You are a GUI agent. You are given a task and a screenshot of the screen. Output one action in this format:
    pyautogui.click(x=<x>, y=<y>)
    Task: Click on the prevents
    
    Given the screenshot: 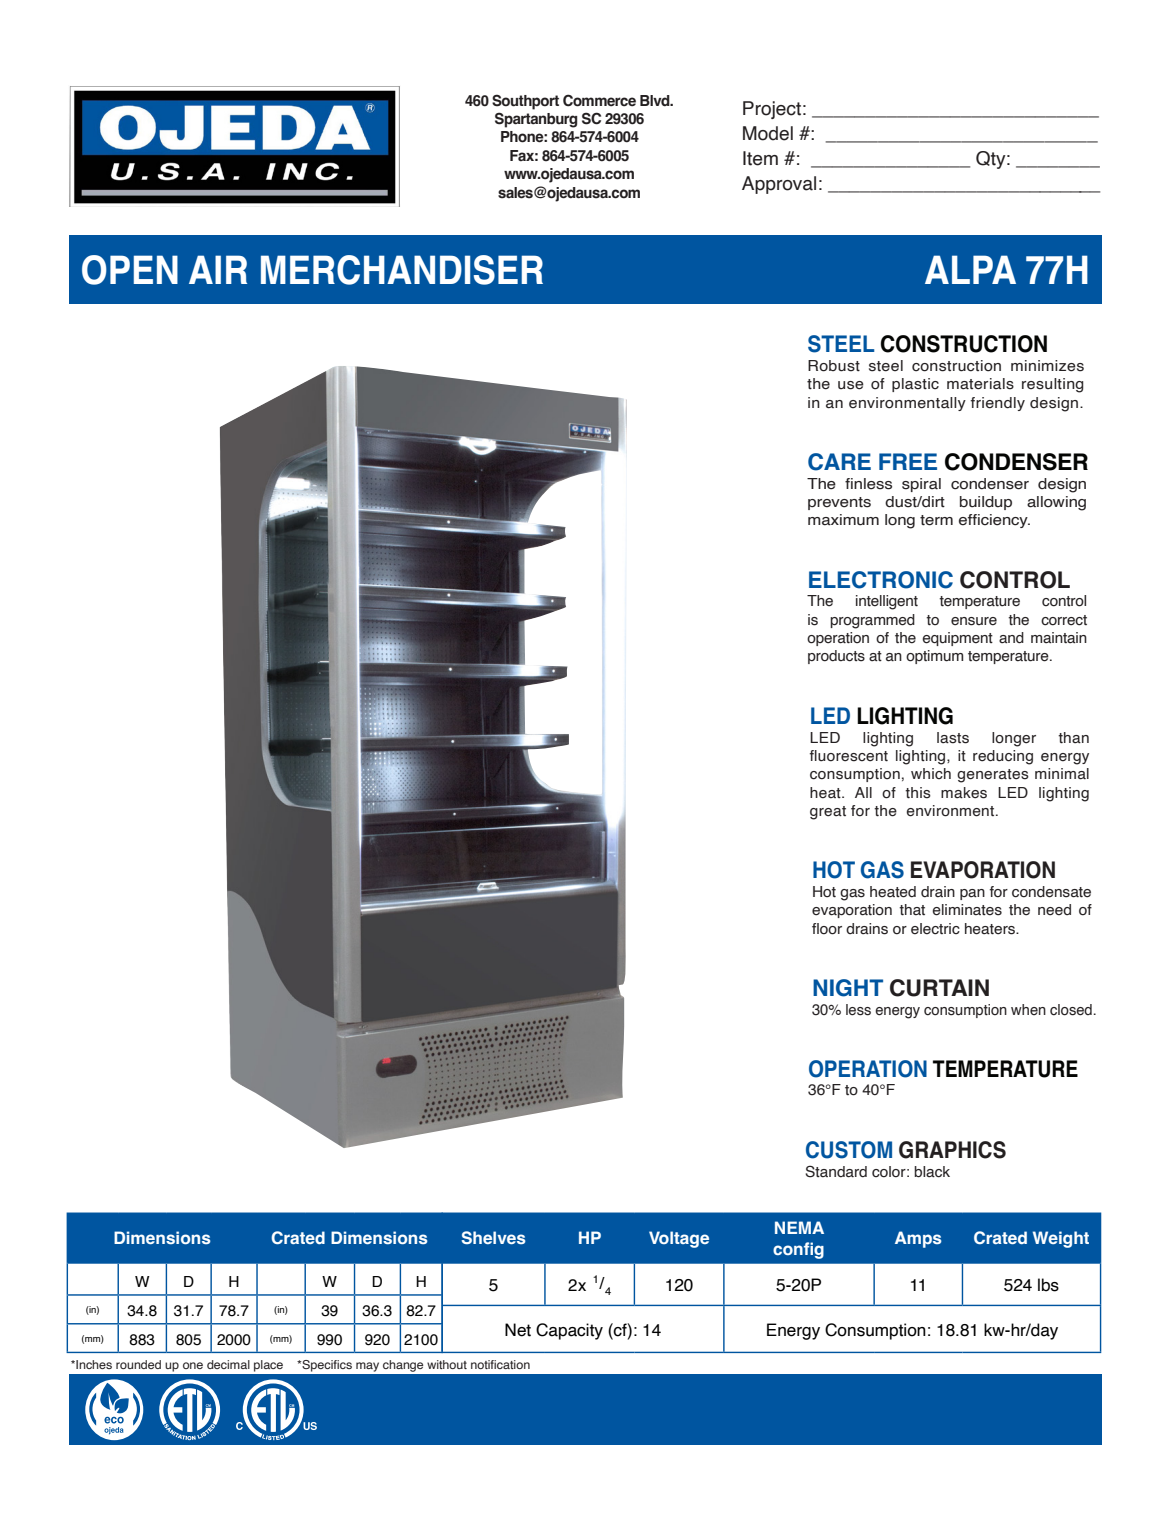 What is the action you would take?
    pyautogui.click(x=839, y=503)
